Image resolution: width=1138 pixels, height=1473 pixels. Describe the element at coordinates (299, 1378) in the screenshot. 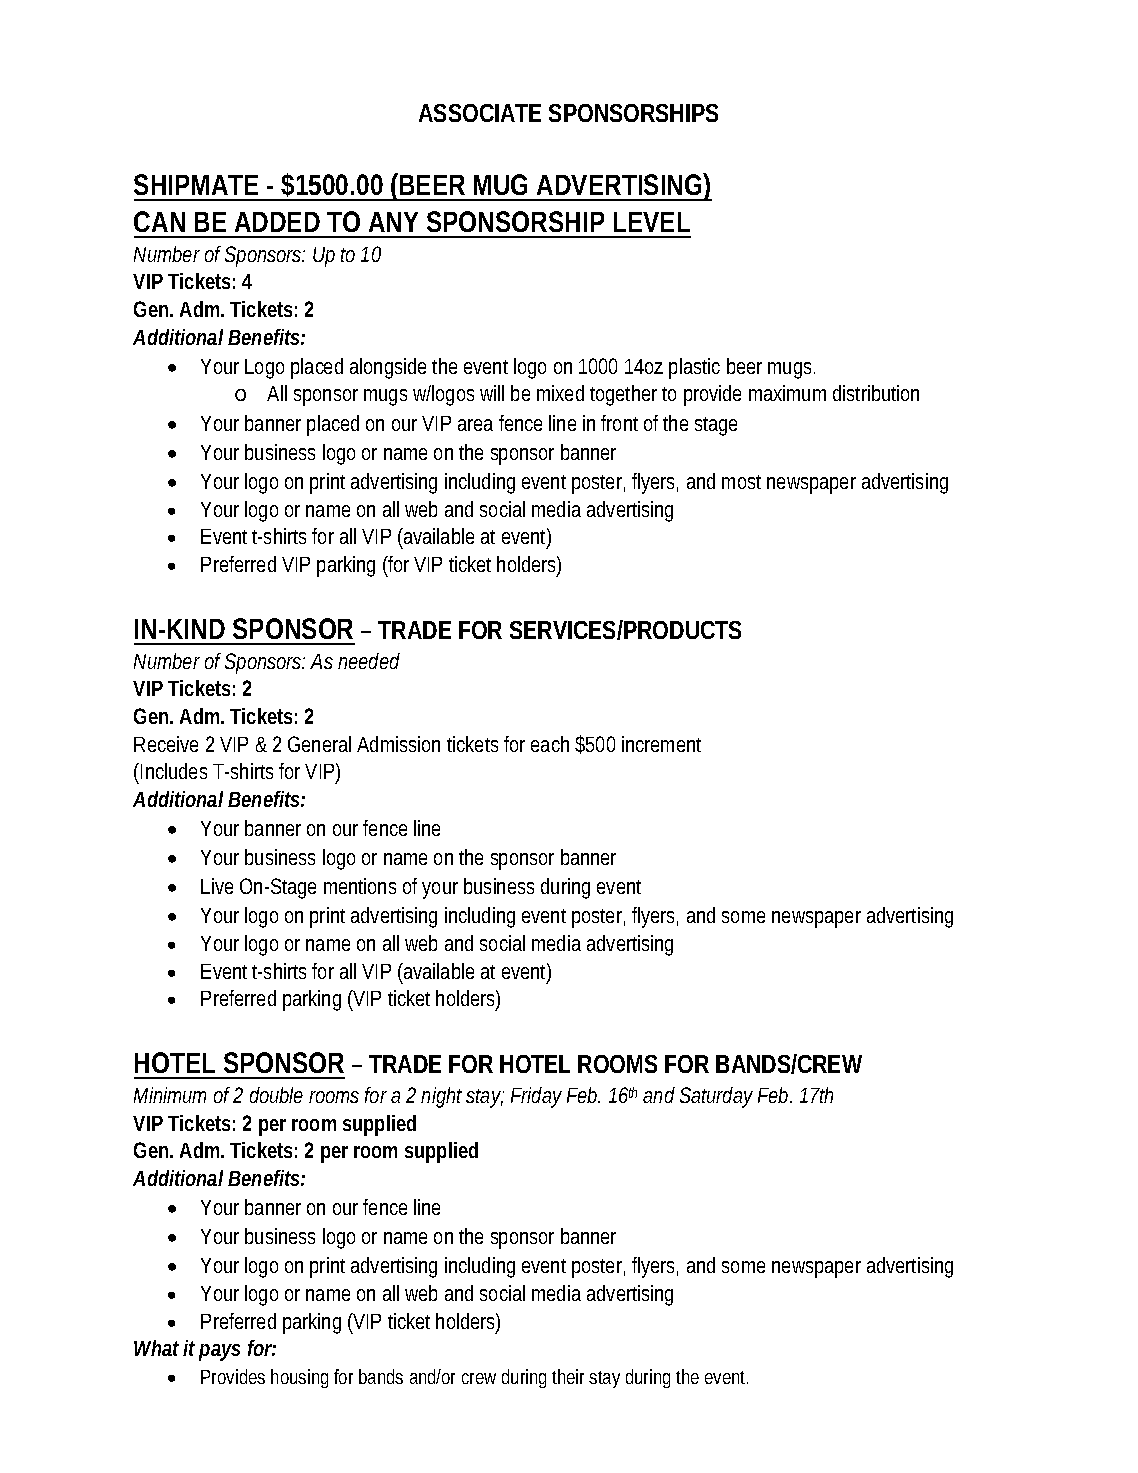

I see `housing` at that location.
